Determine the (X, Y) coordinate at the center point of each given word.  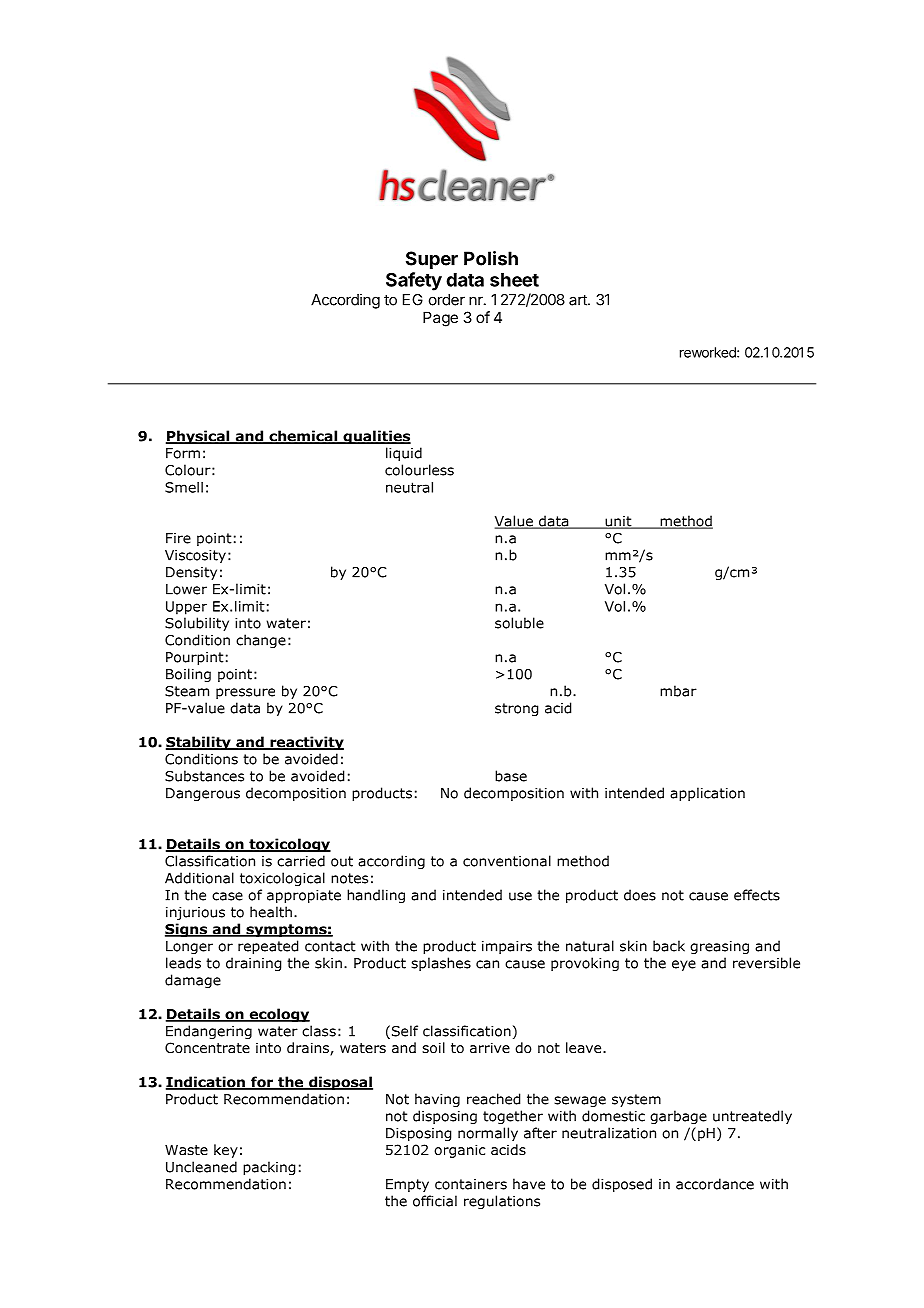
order (447, 300)
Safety (414, 281)
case (227, 896)
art (579, 300)
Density (191, 573)
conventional (507, 861)
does (640, 895)
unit (618, 522)
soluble (519, 623)
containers (471, 1184)
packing (269, 1168)
